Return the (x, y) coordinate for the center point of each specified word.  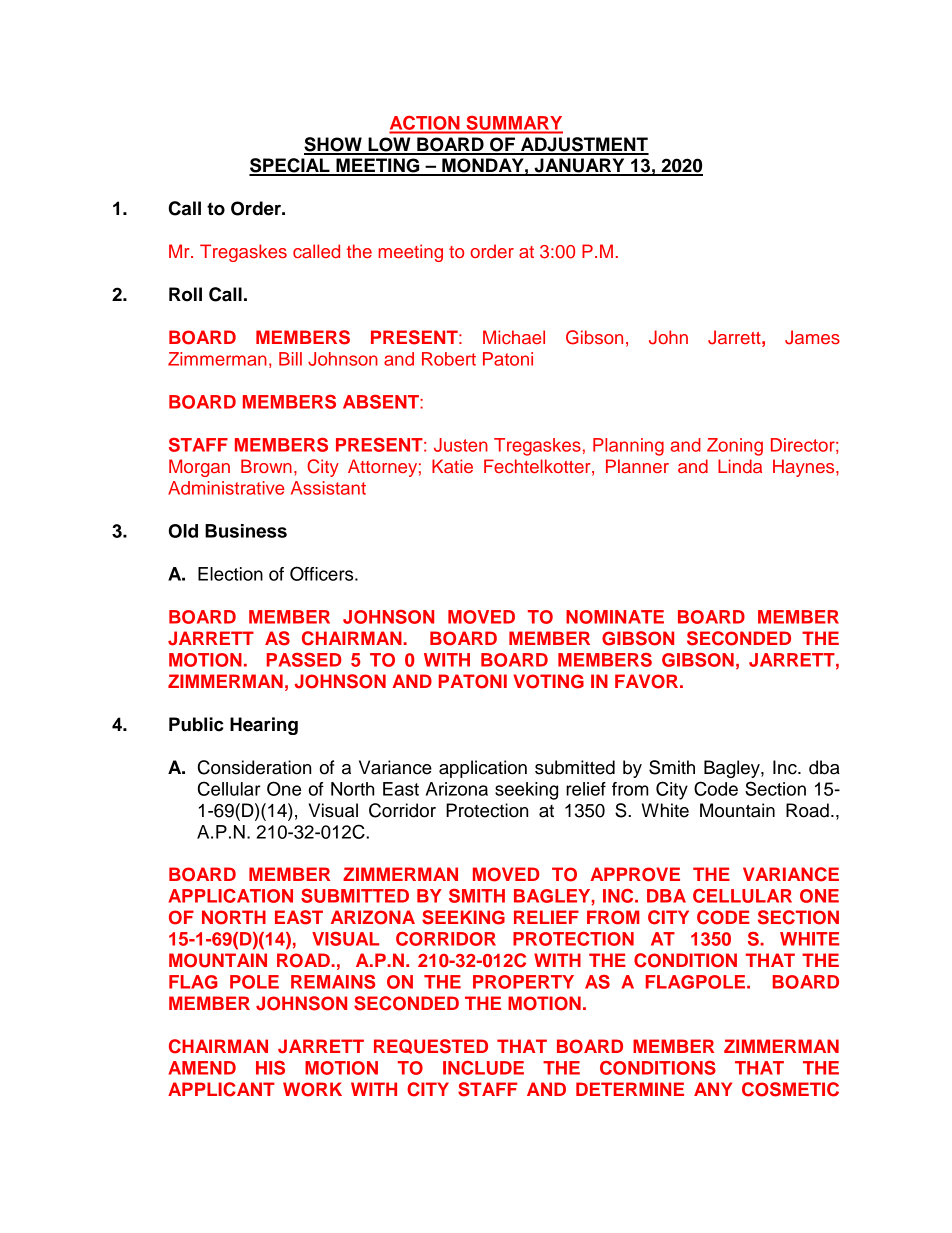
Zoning (735, 447)
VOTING (548, 681)
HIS (270, 1068)
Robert (449, 359)
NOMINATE (615, 617)
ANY (713, 1089)
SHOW (334, 145)
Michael (514, 337)
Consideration (254, 767)
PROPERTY (523, 982)
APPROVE (635, 874)
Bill (290, 359)
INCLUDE (483, 1068)
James (812, 337)
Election (230, 574)
